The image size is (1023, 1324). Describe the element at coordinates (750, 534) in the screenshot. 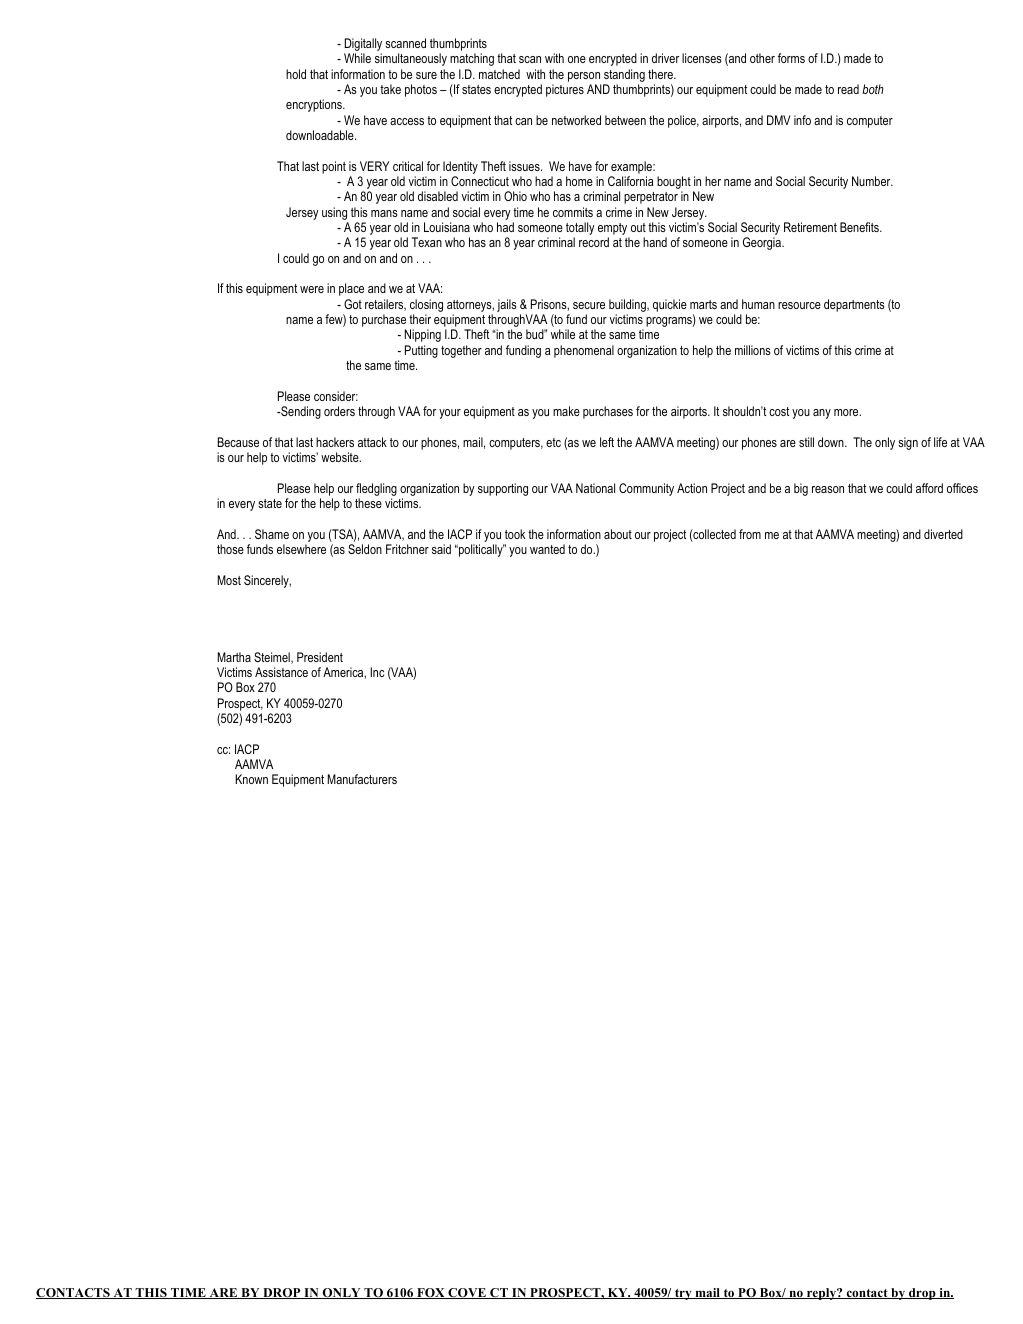

I see `from` at that location.
